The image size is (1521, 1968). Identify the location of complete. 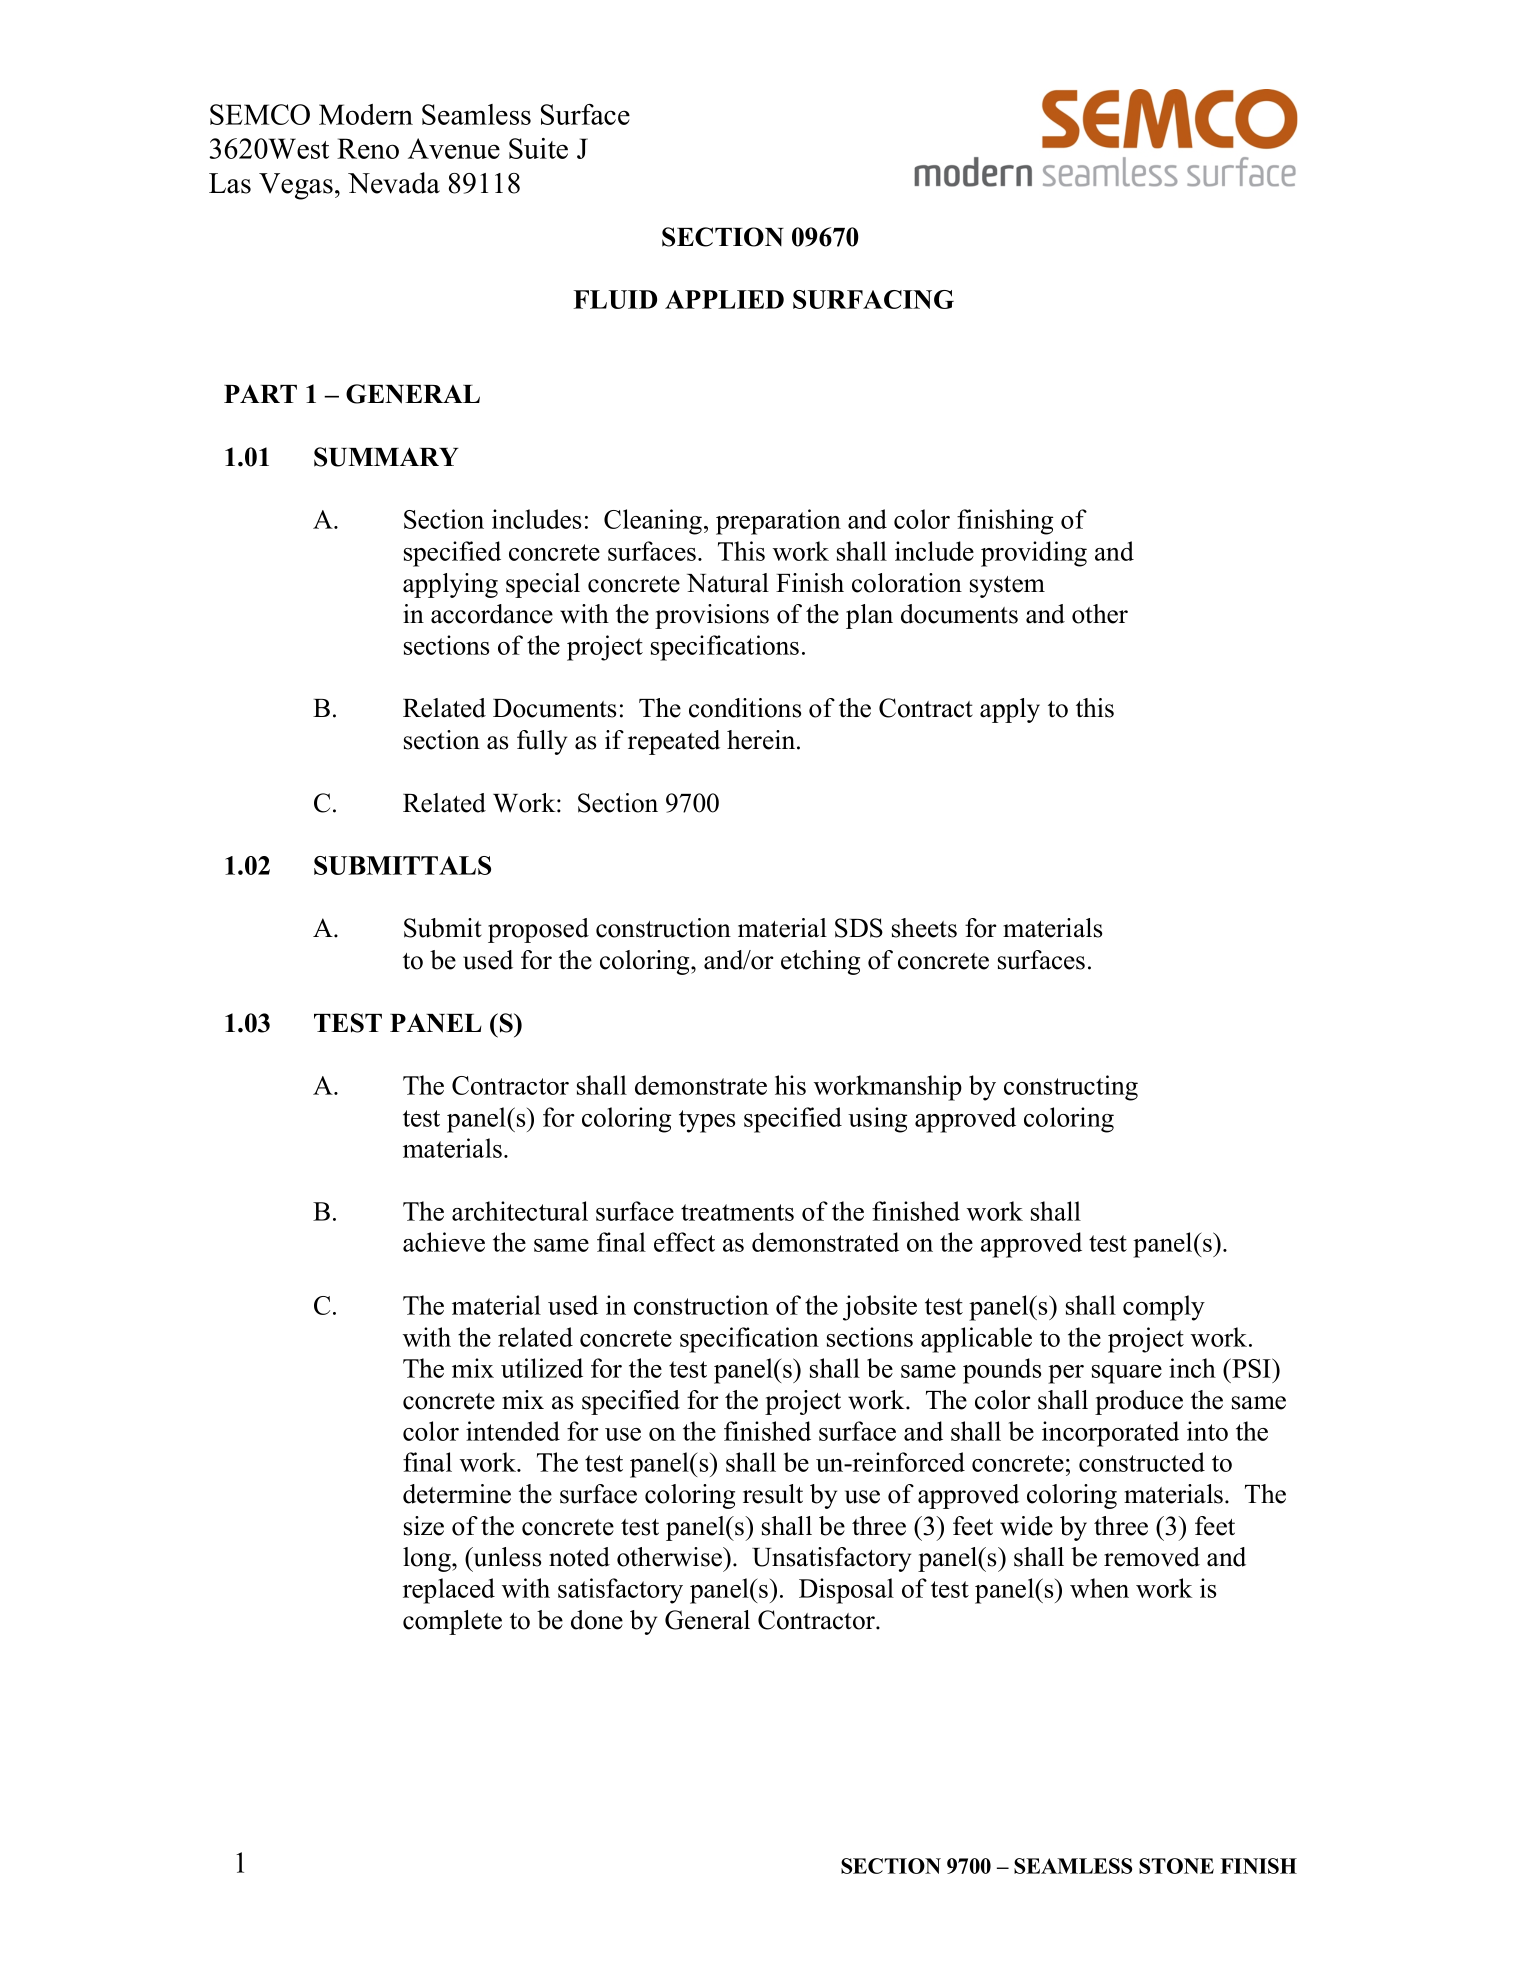
(452, 1622).
